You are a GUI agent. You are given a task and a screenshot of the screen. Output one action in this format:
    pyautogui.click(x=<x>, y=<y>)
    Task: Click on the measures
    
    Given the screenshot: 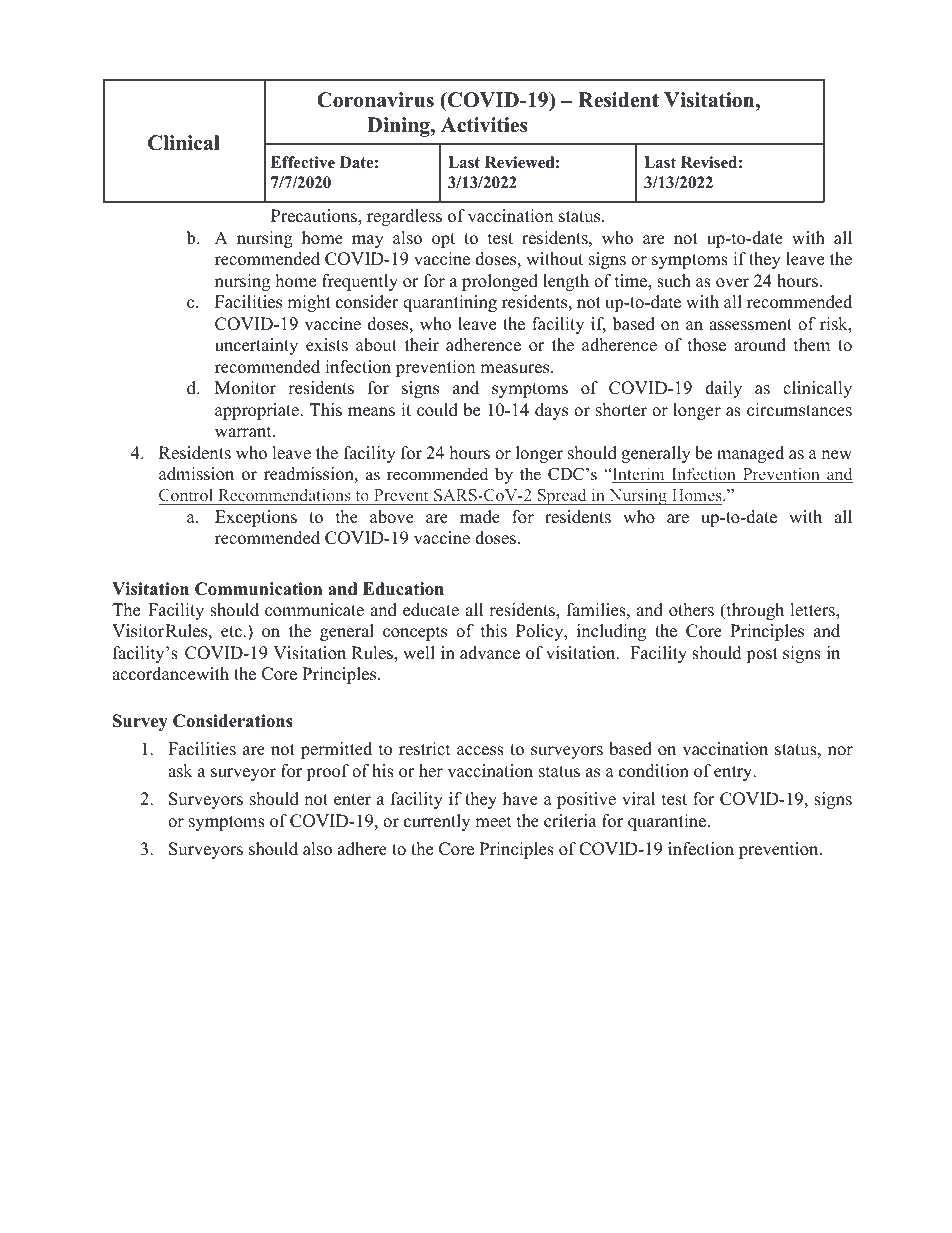 What is the action you would take?
    pyautogui.click(x=516, y=369)
